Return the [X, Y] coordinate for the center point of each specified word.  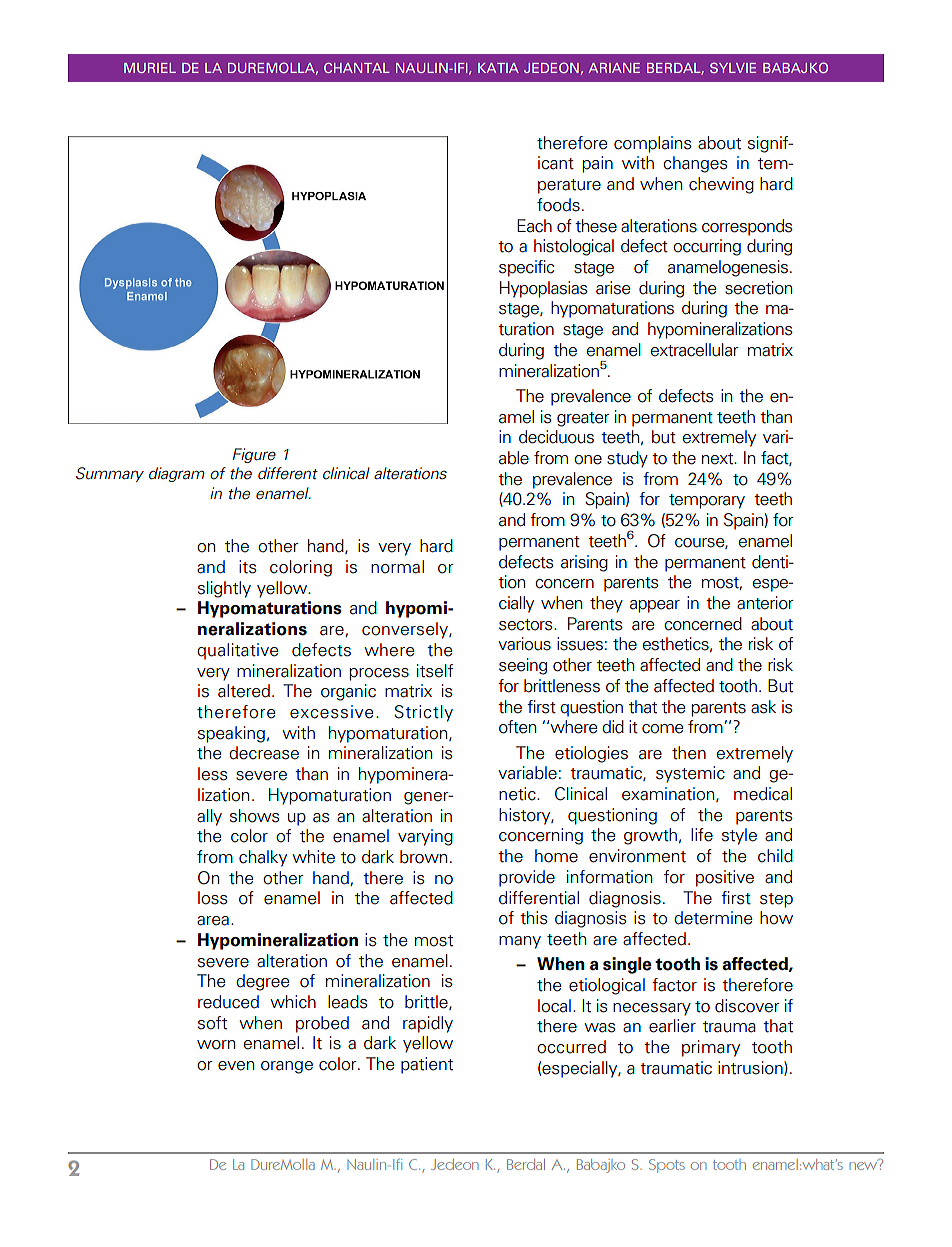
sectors [527, 625]
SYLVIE [733, 68]
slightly [224, 589]
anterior [765, 603]
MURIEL [150, 68]
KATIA [498, 68]
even [236, 1066]
